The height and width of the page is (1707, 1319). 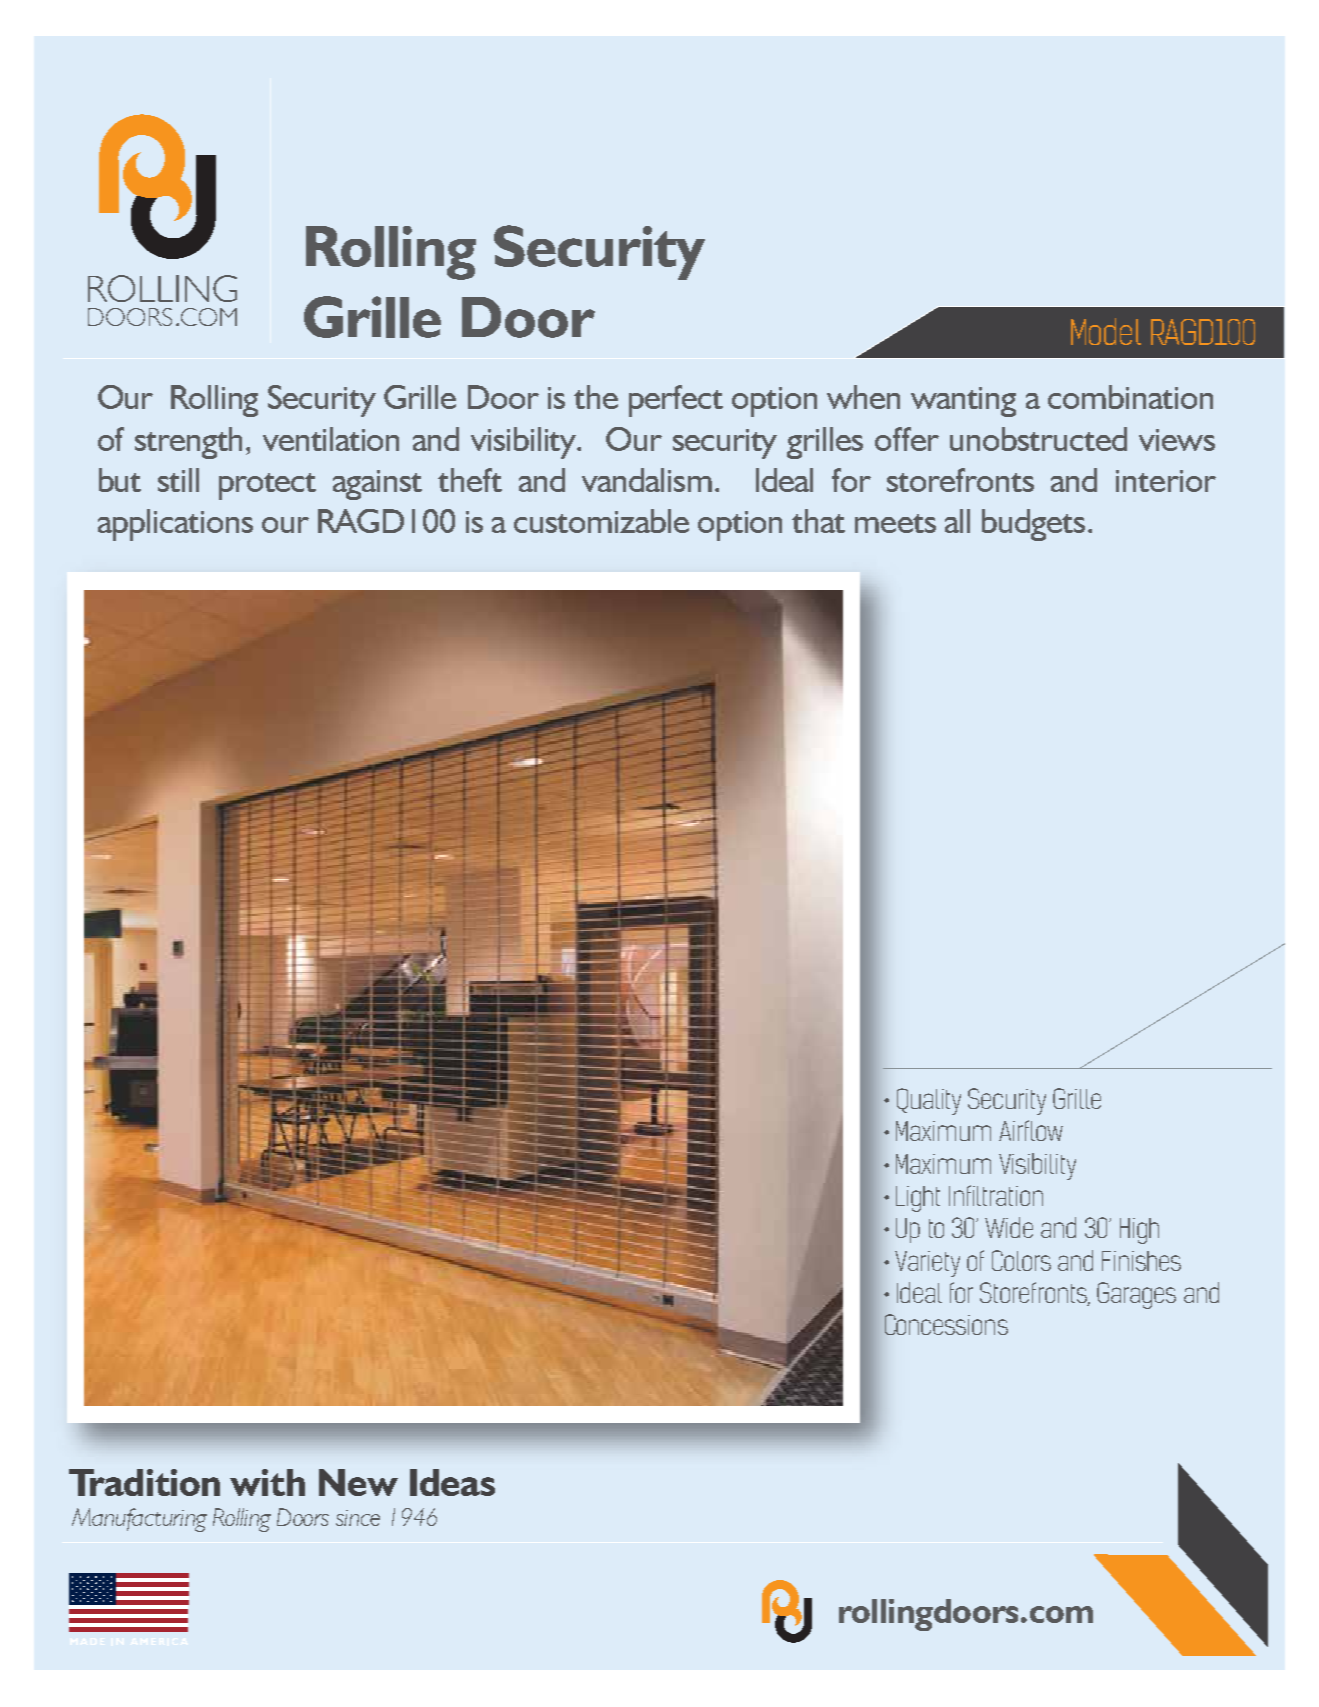 I want to click on budgets, so click(x=1033, y=525).
